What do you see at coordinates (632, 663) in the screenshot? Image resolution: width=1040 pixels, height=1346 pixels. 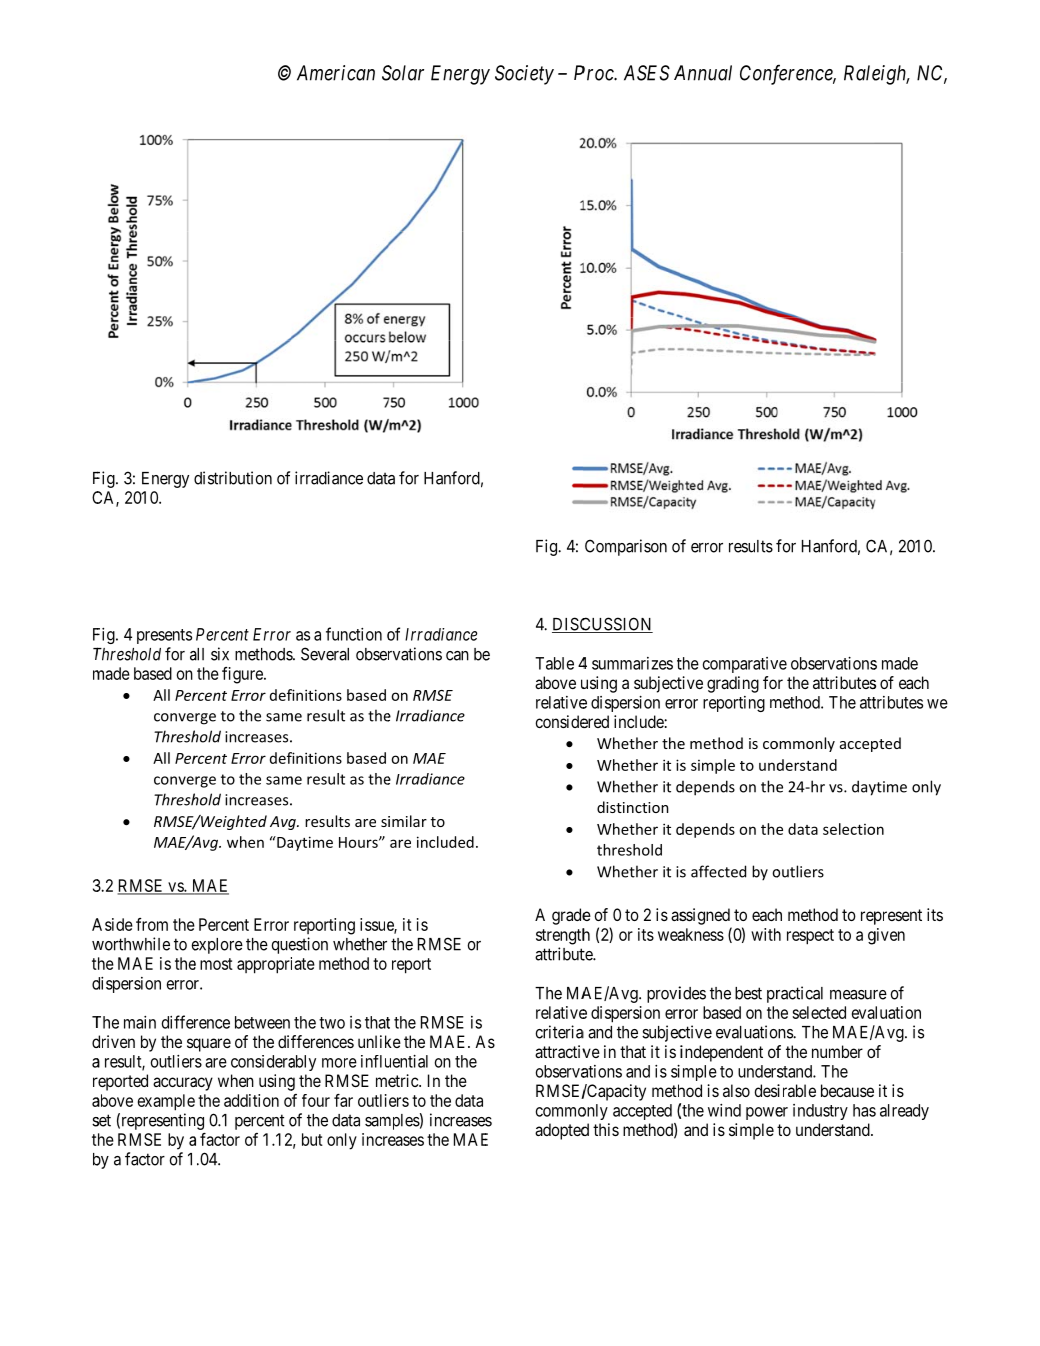 I see `summarizes` at bounding box center [632, 663].
